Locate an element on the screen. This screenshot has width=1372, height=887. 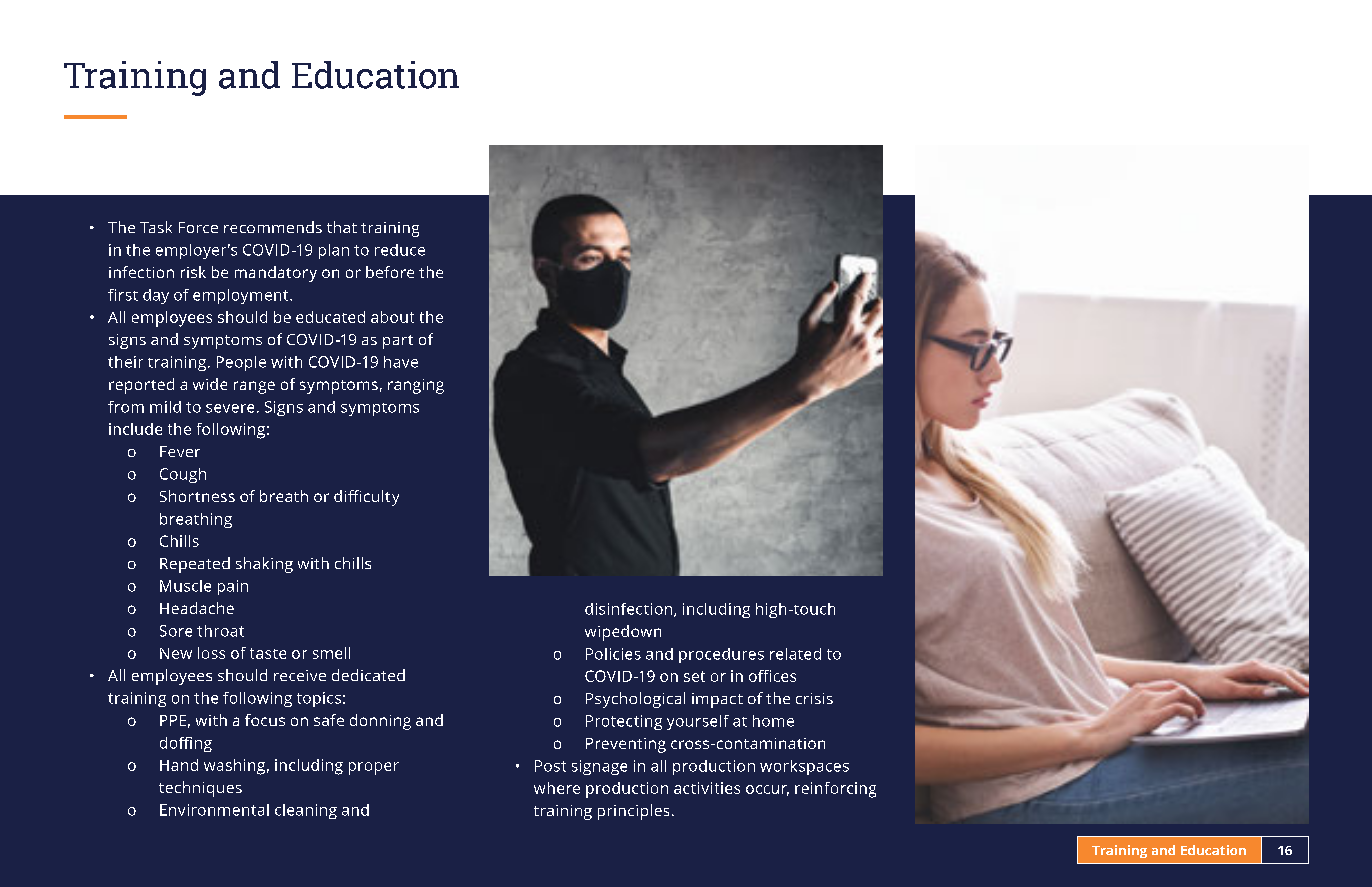
before is located at coordinates (390, 272).
